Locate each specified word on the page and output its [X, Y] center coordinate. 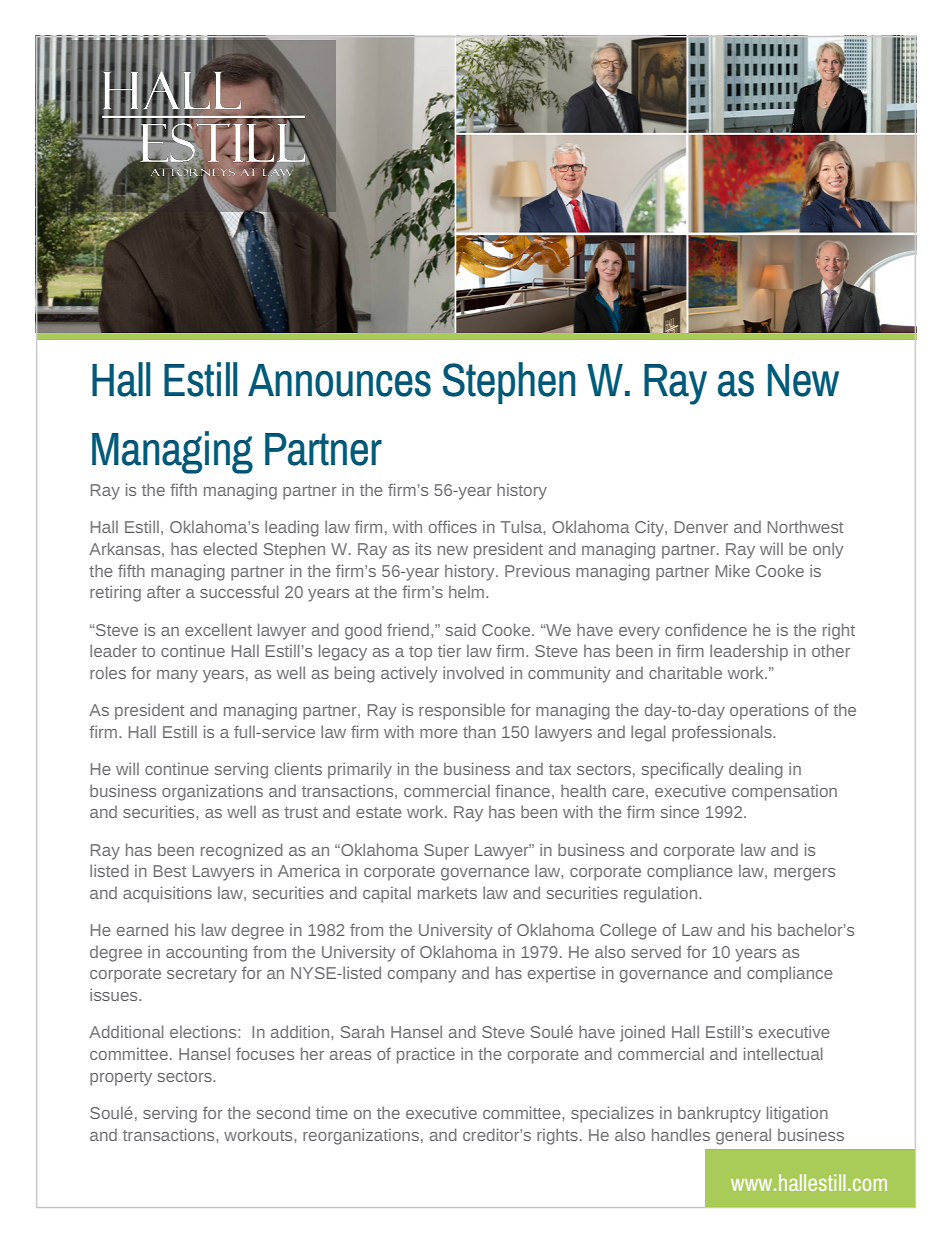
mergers [804, 874]
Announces [339, 380]
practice [426, 1055]
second [283, 1112]
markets [447, 893]
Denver [701, 527]
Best [170, 871]
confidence [706, 629]
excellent [218, 629]
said [460, 629]
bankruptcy [719, 1114]
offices [453, 526]
